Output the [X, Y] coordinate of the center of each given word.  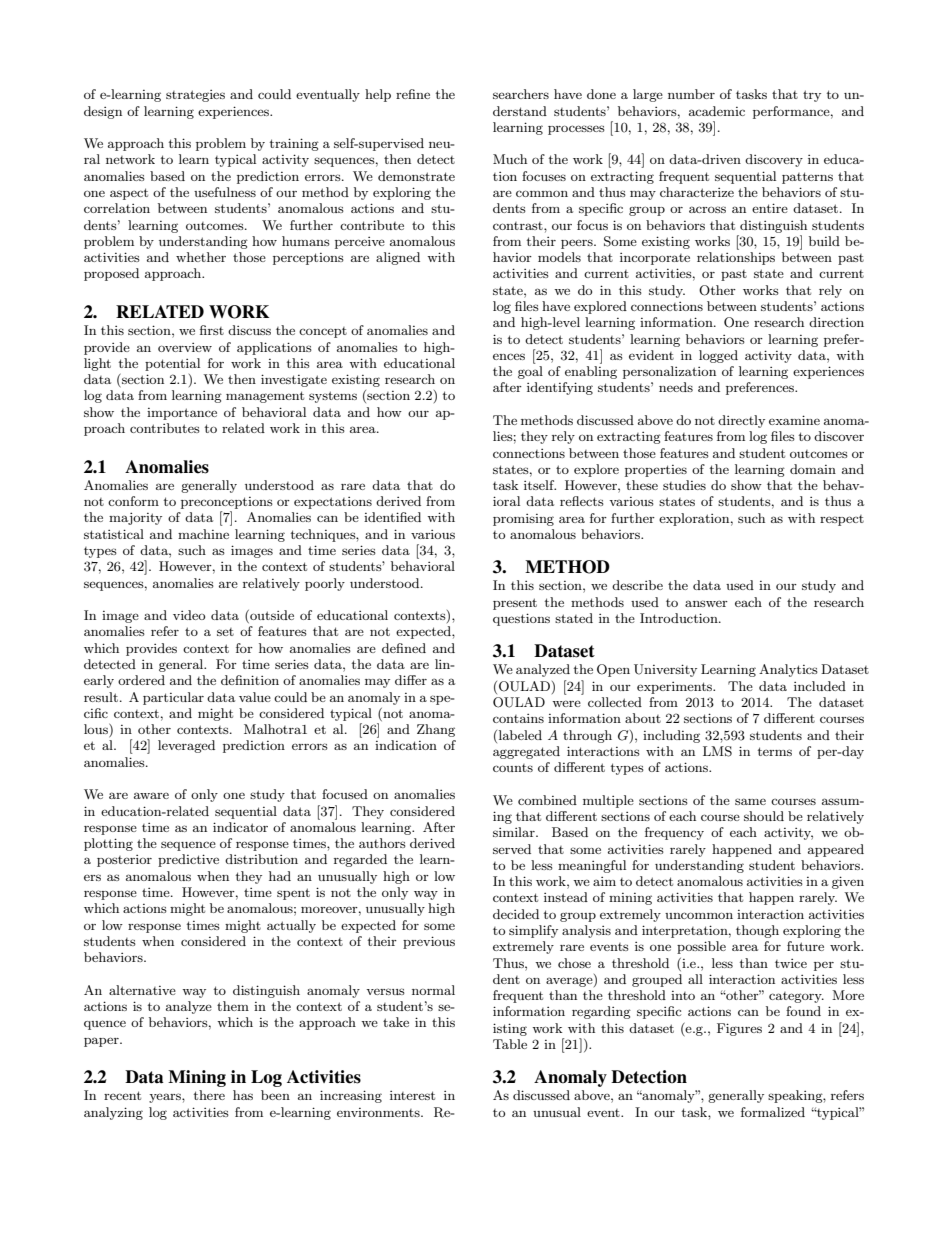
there [209, 1095]
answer [706, 603]
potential [172, 364]
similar [515, 832]
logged [718, 356]
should [764, 816]
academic [717, 111]
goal [530, 372]
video [189, 615]
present [515, 604]
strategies [195, 96]
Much [510, 159]
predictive [188, 860]
